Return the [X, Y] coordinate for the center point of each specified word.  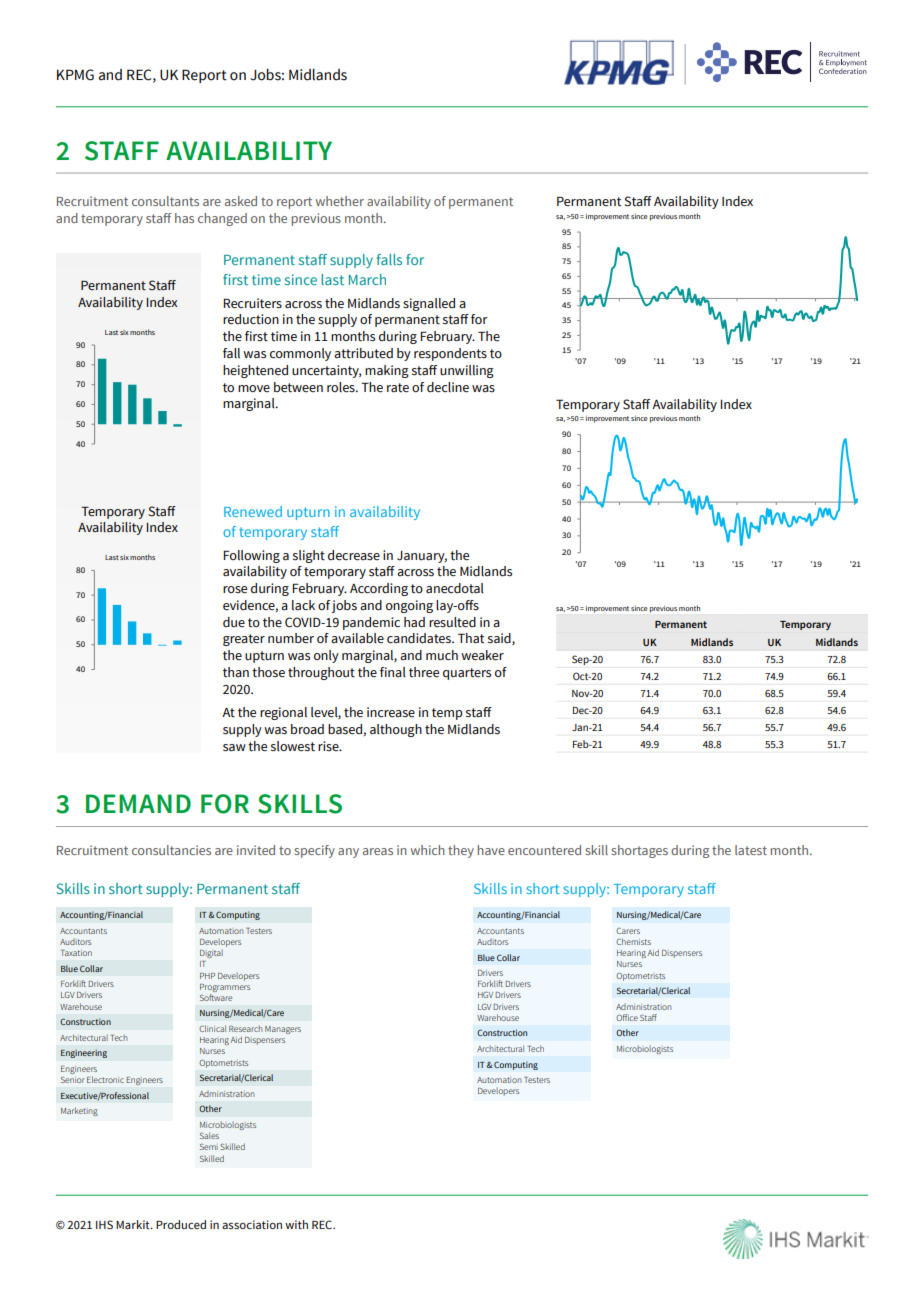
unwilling [467, 371]
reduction [251, 319]
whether [340, 201]
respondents [450, 354]
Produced [181, 1224]
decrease [354, 555]
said [500, 639]
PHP [207, 976]
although [396, 730]
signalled [429, 304]
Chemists [633, 941]
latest [751, 850]
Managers [283, 1030]
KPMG [75, 75]
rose [235, 590]
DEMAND [138, 803]
